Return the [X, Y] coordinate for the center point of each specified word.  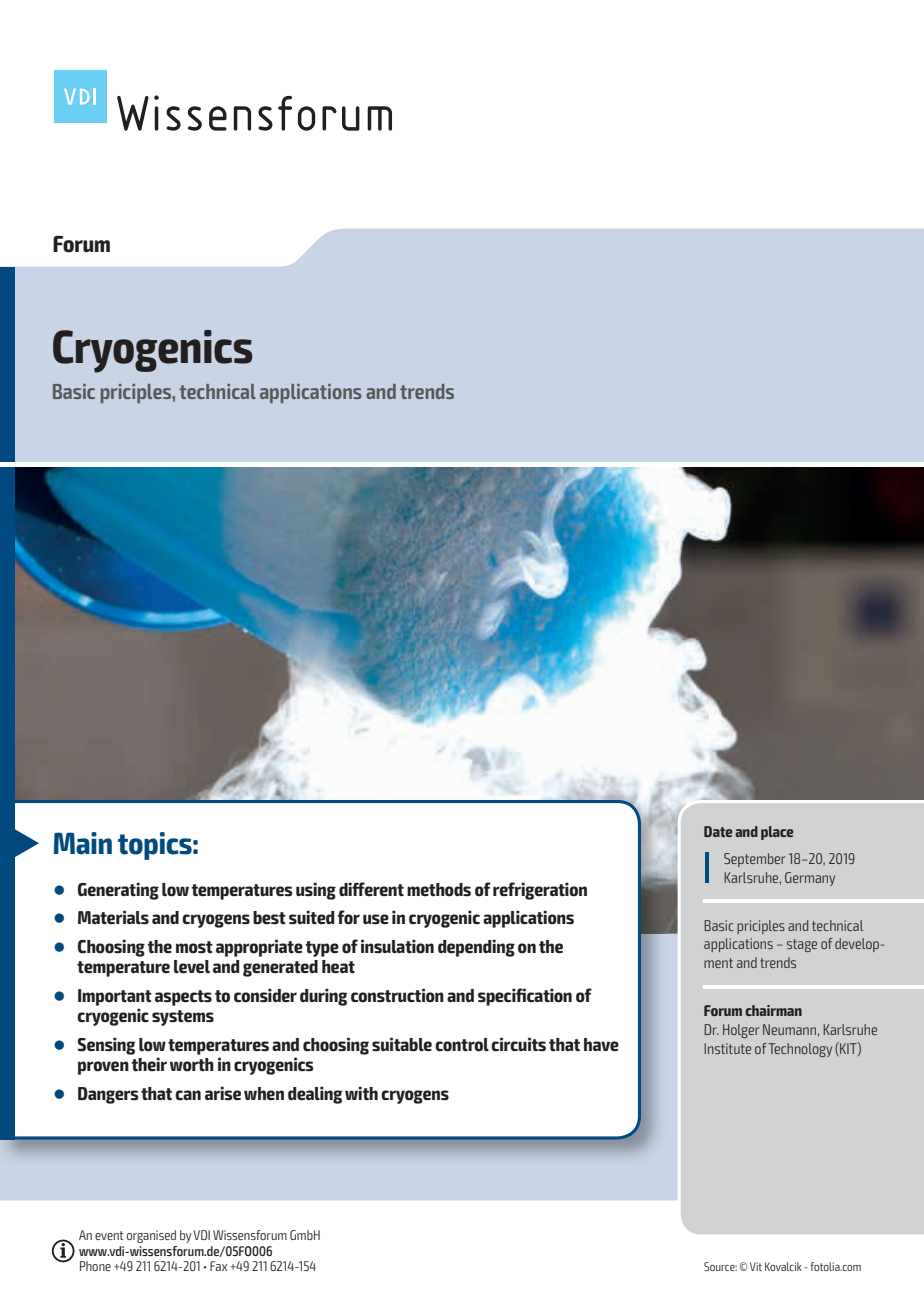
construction [397, 995]
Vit [756, 1266]
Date [718, 831]
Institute [727, 1048]
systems [183, 1018]
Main [83, 843]
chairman [773, 1010]
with [361, 1093]
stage [802, 945]
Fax [218, 1266]
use [376, 919]
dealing [315, 1095]
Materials [113, 917]
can [188, 1095]
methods [439, 890]
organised [151, 1236]
